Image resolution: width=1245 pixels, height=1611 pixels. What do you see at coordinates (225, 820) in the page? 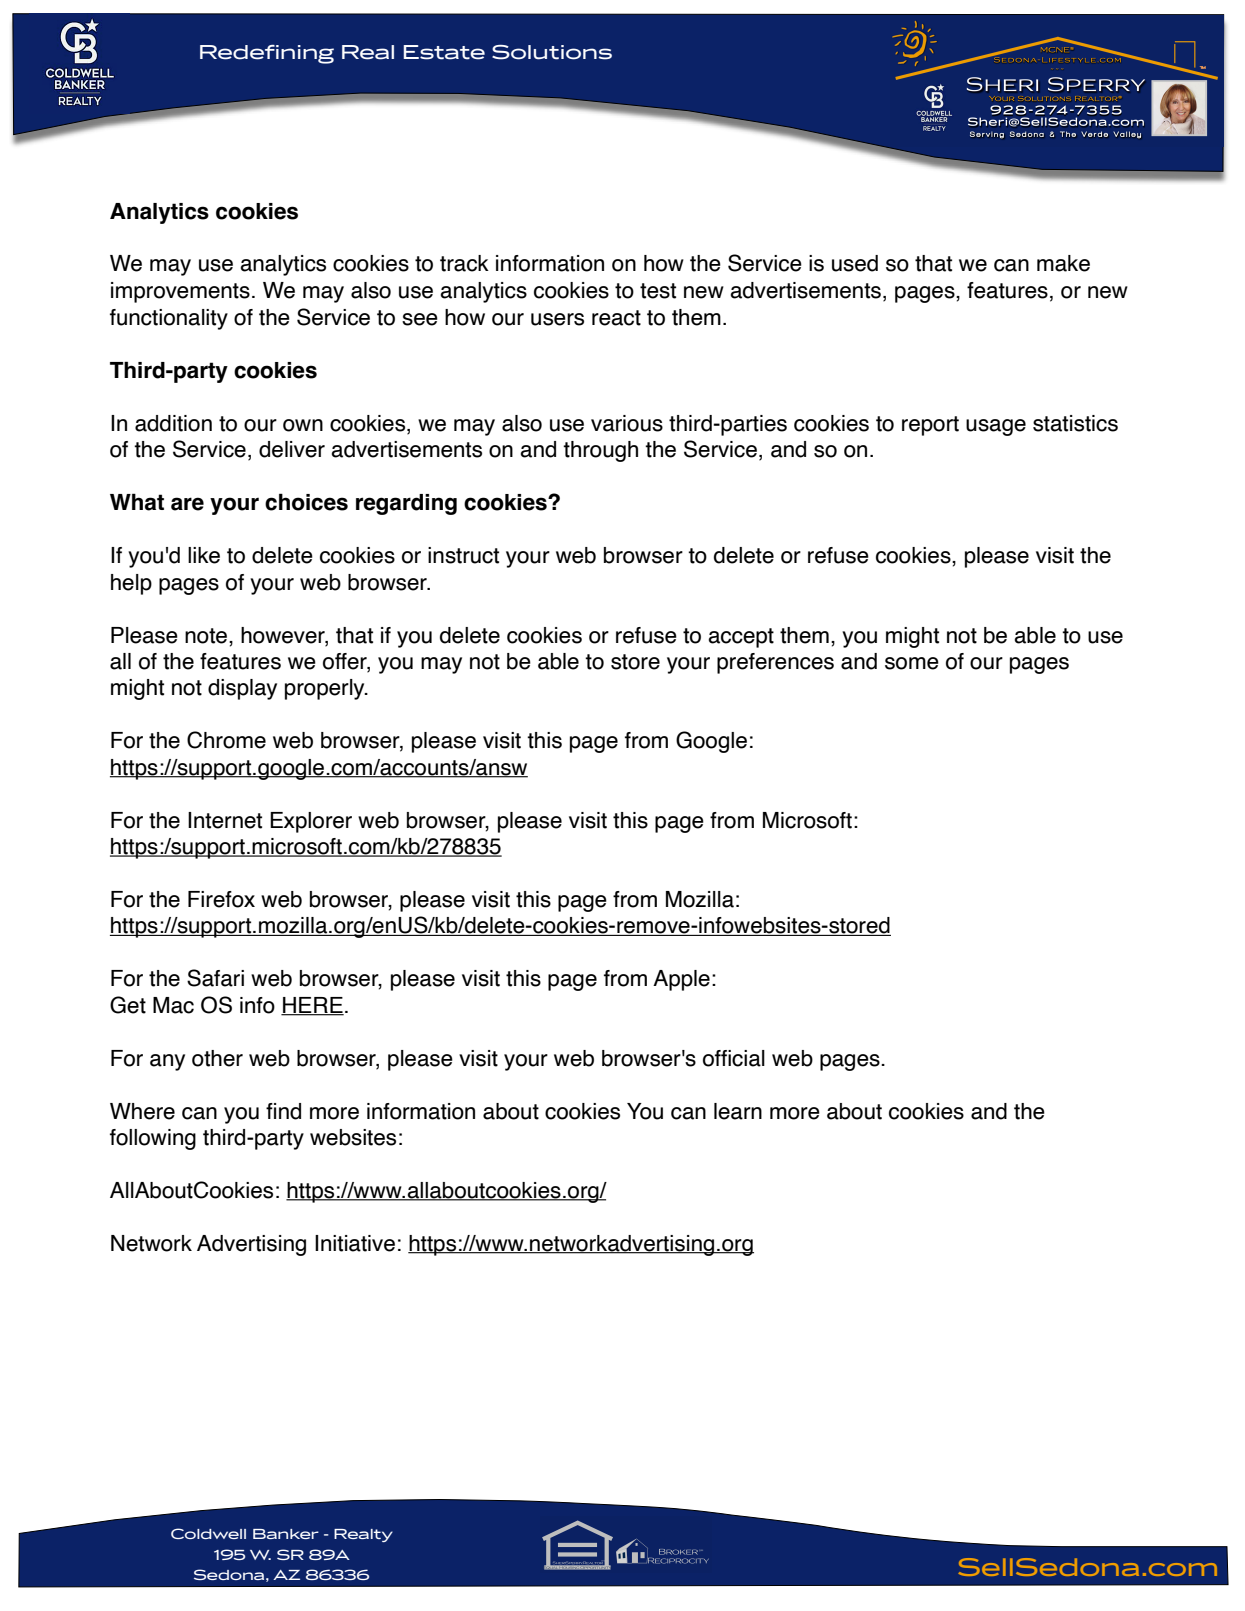
I see `Internet` at bounding box center [225, 820].
